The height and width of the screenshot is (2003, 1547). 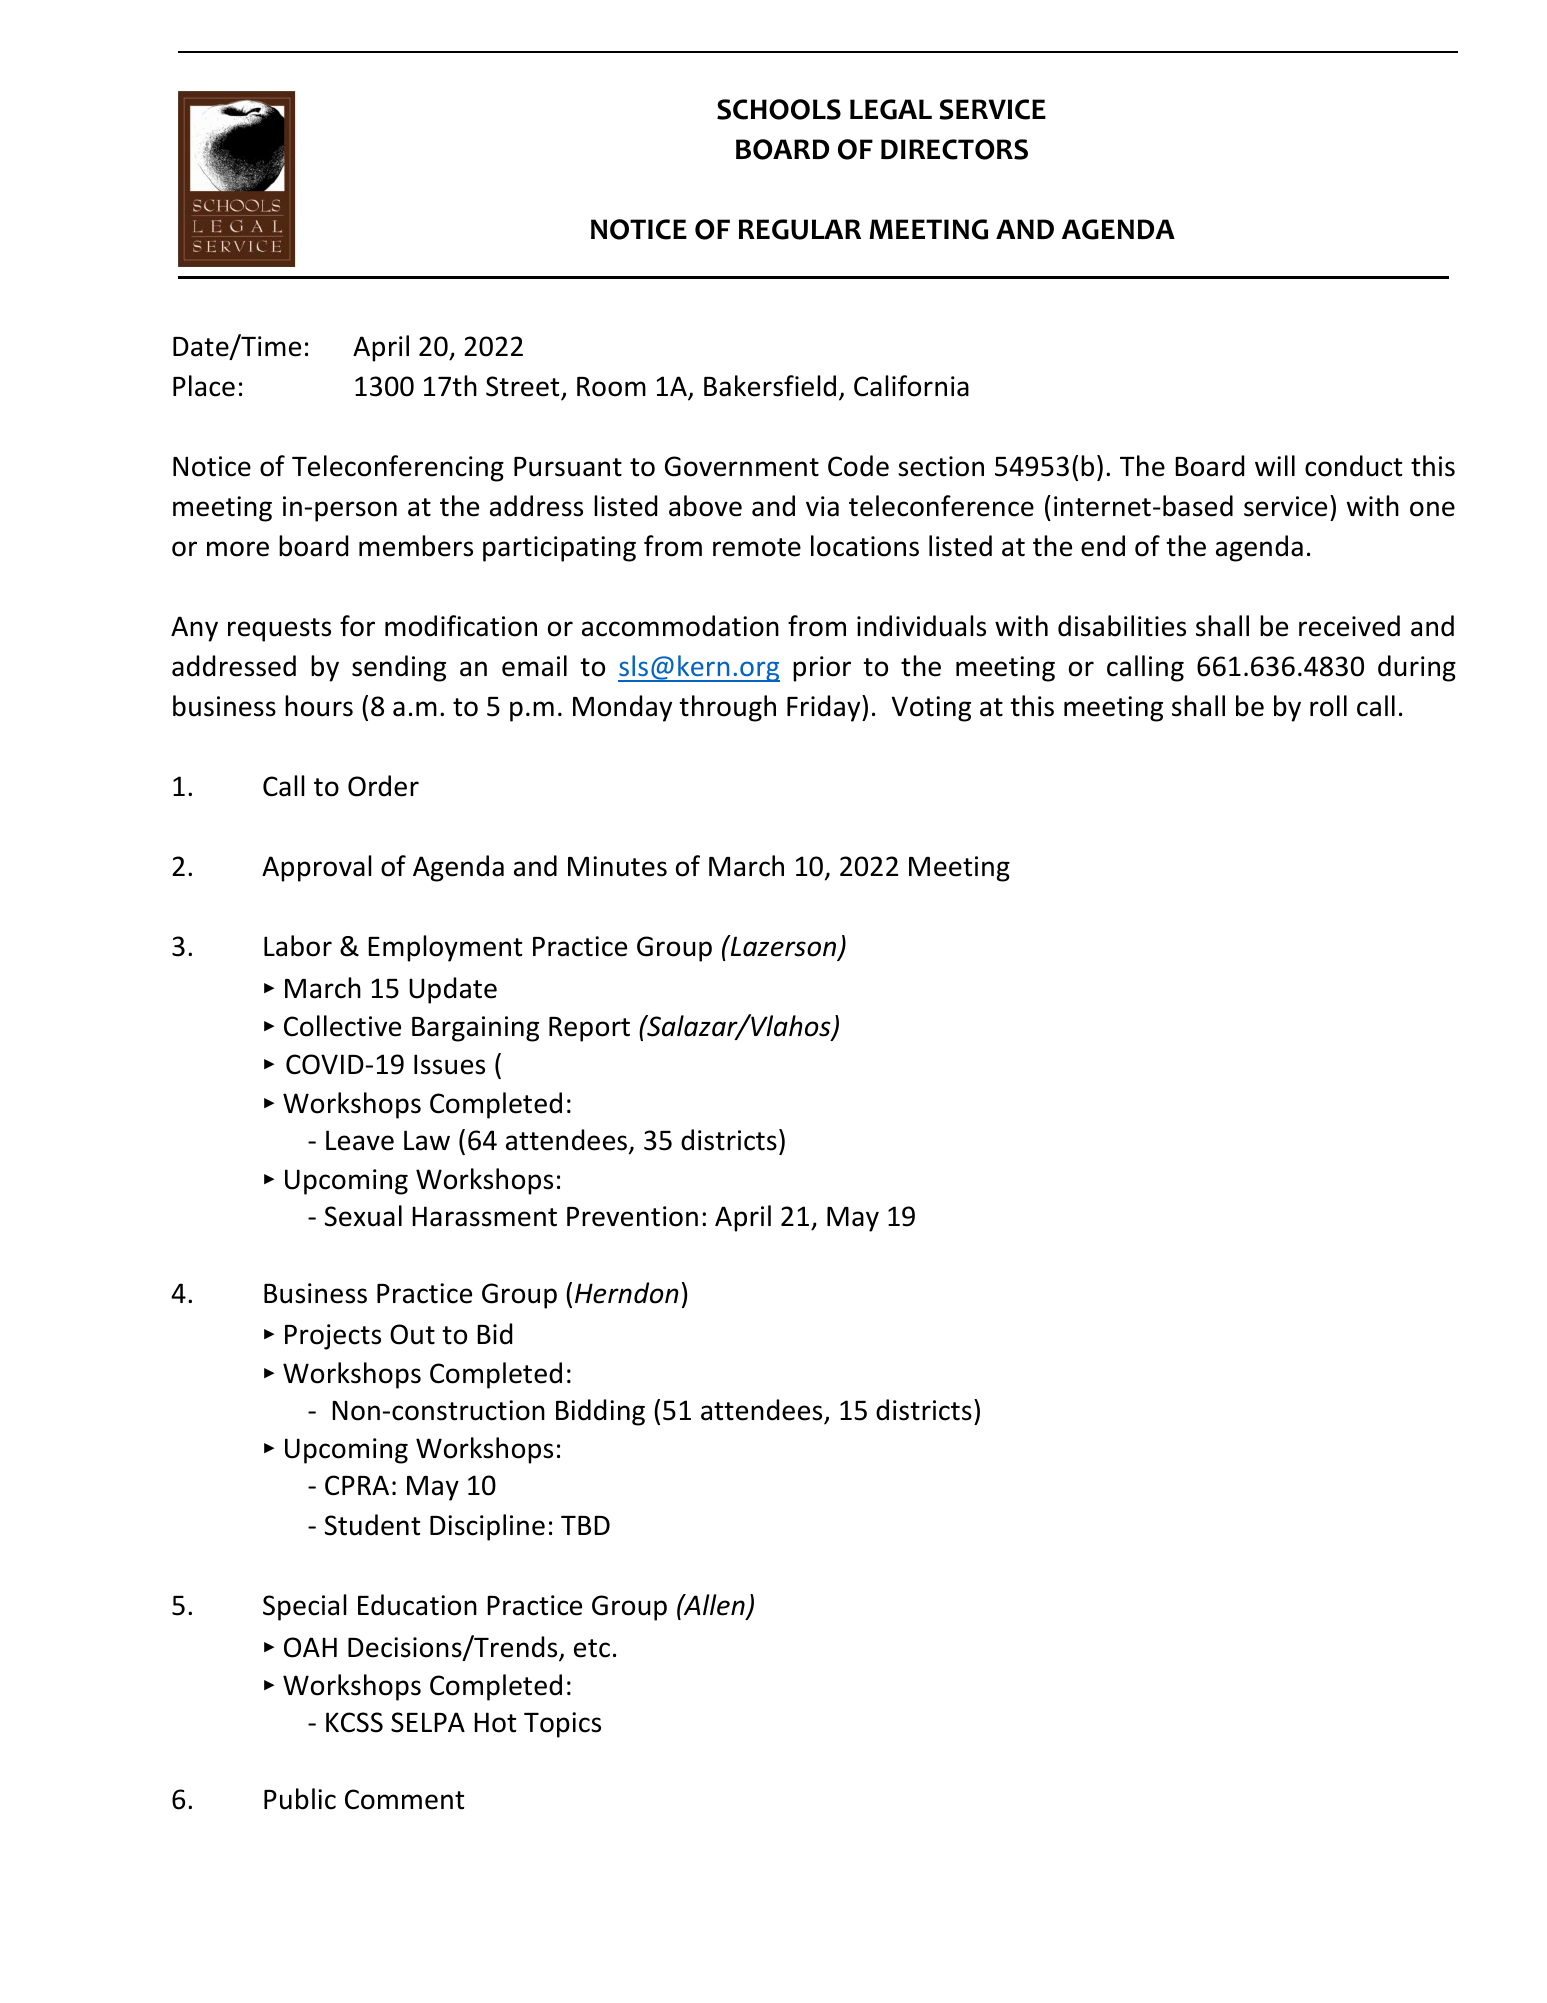 I want to click on DIRECTORS, so click(x=954, y=149).
